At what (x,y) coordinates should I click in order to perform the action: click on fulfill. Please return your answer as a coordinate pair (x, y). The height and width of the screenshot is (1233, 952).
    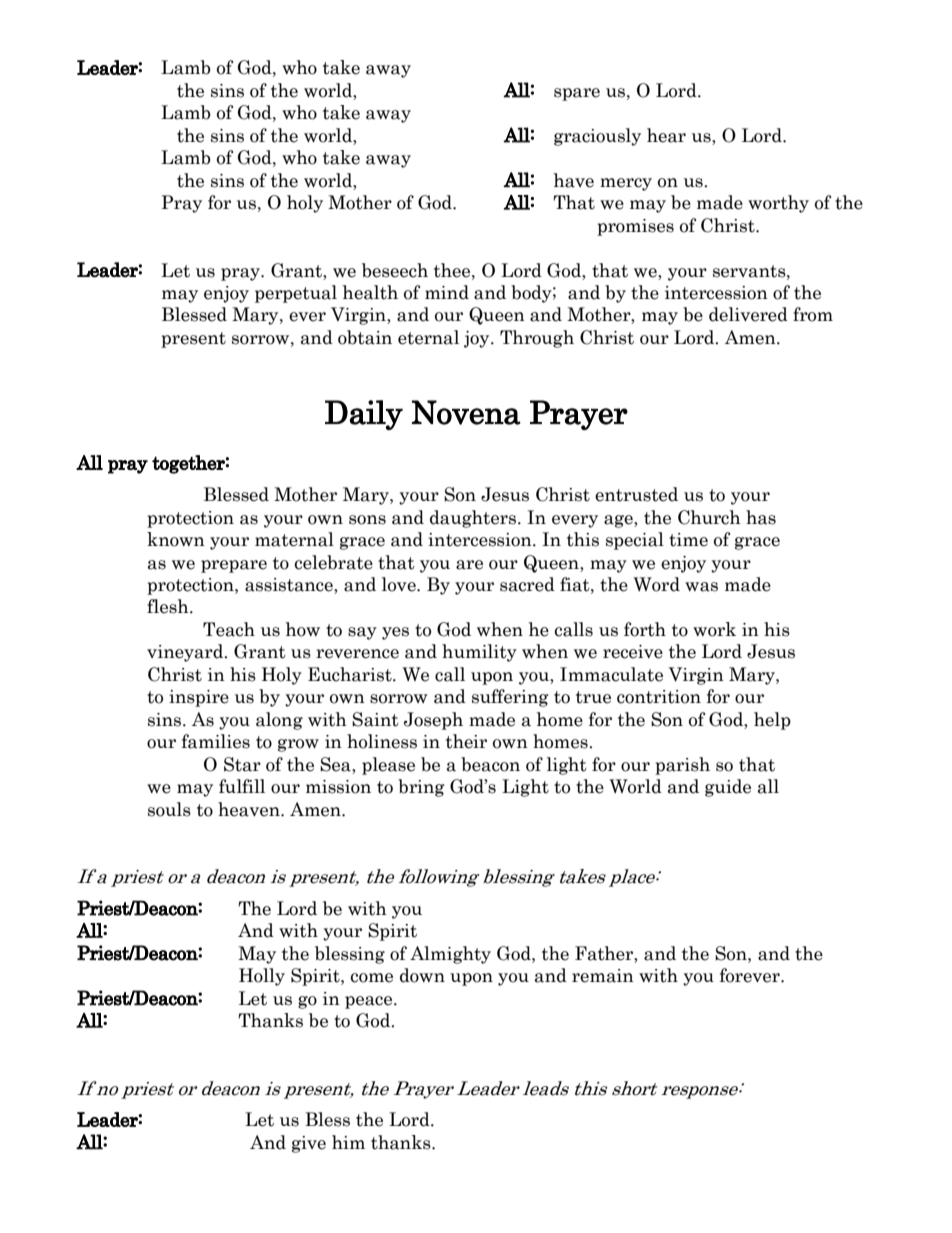
    Looking at the image, I should click on (242, 786).
